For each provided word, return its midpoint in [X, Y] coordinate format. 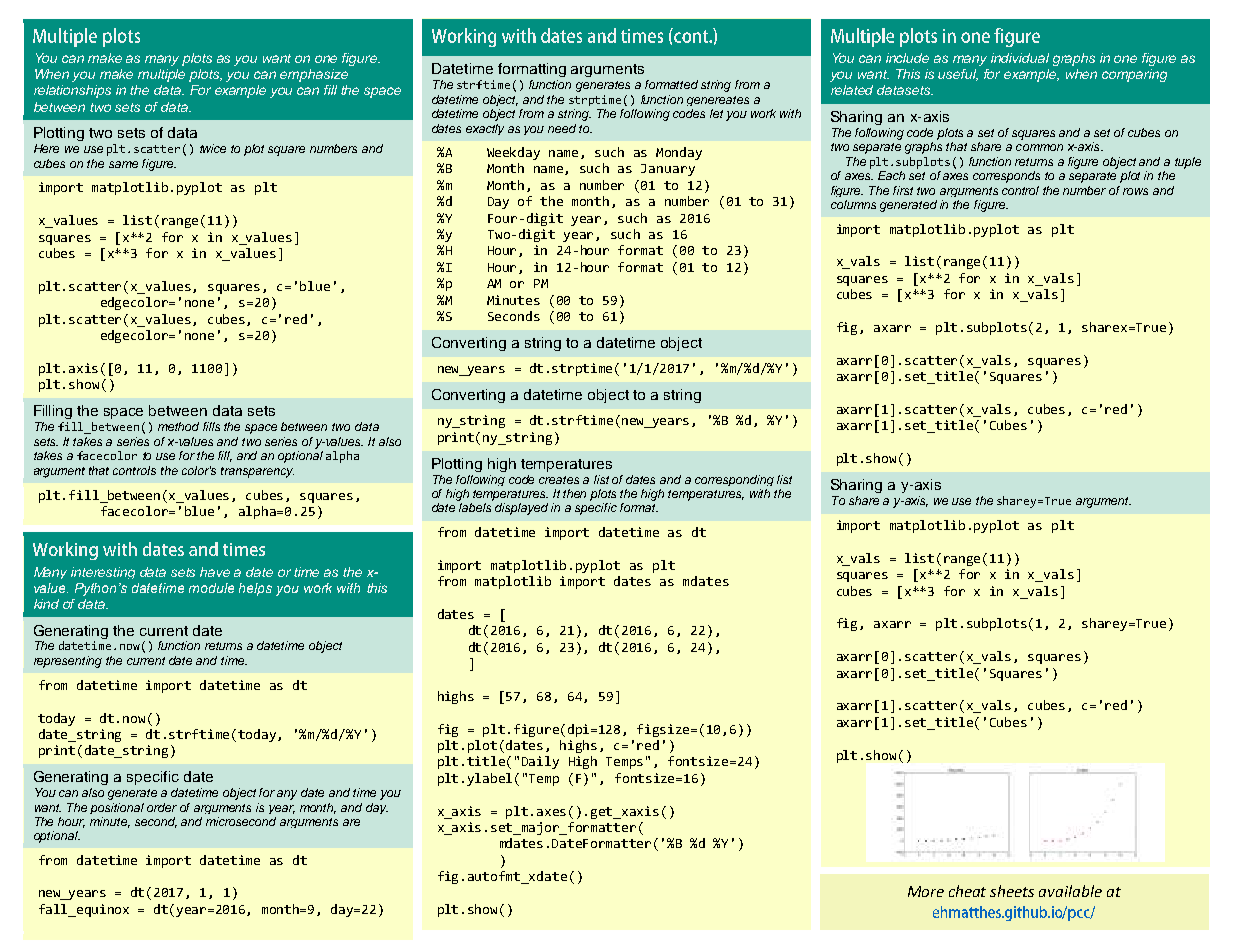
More [926, 891]
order [162, 807]
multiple [161, 75]
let [716, 113]
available [1070, 891]
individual [1020, 58]
